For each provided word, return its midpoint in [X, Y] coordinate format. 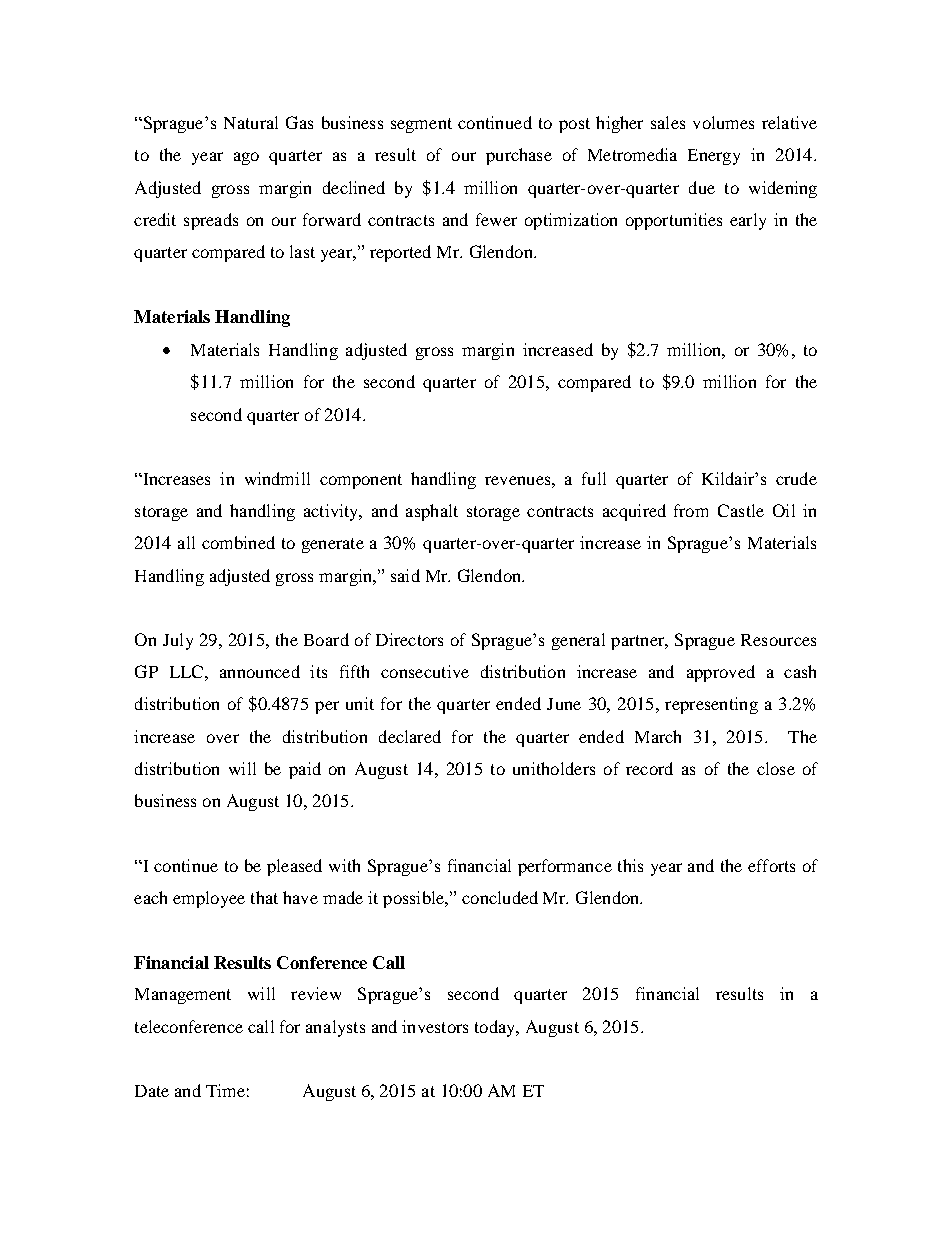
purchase [519, 156]
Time [225, 1090]
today [496, 1028]
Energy [714, 157]
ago [246, 158]
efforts [771, 865]
